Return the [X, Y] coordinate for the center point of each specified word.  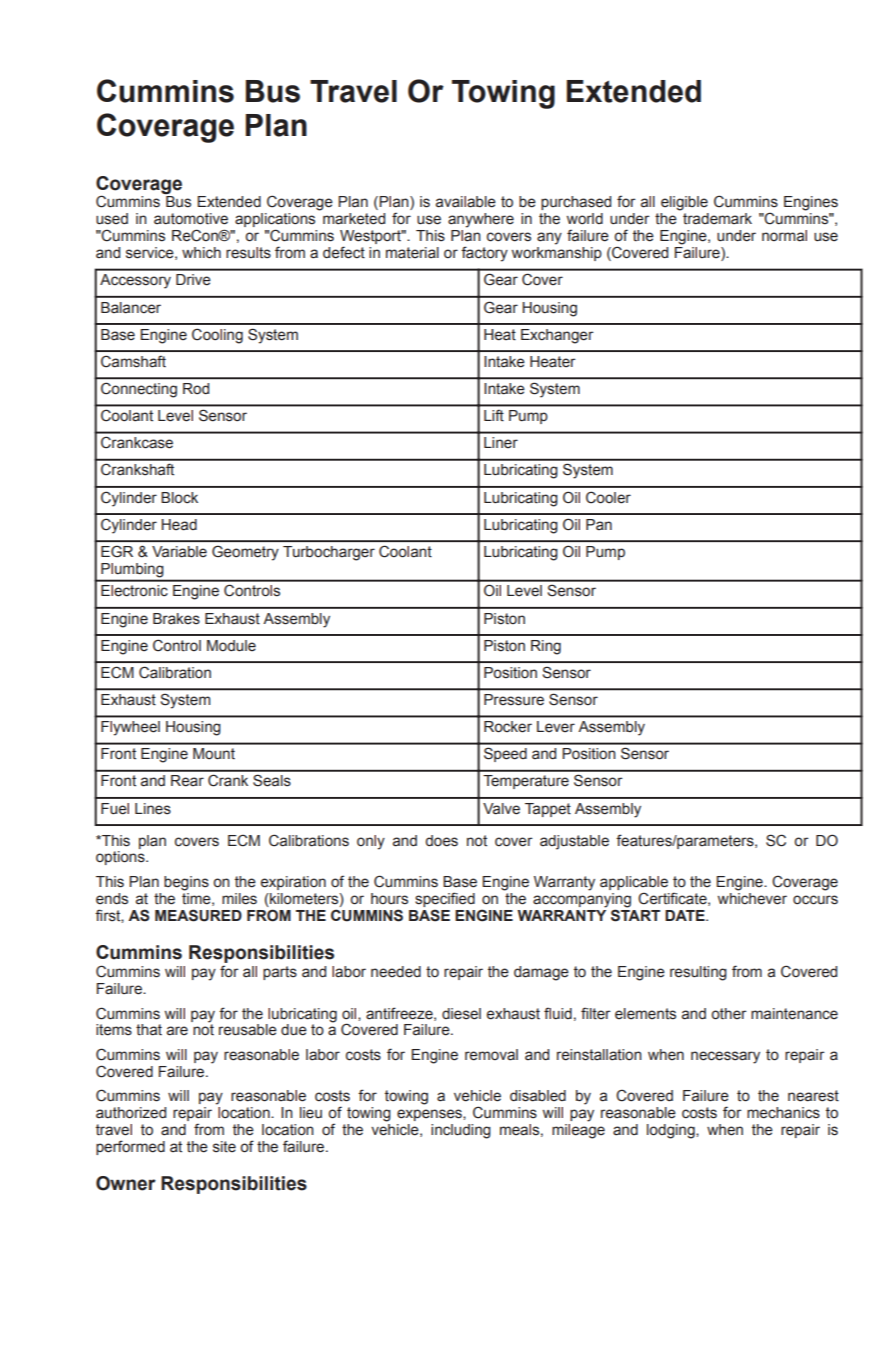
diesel [461, 1014]
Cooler [608, 497]
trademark [717, 219]
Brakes [176, 619]
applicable [634, 883]
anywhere [481, 220]
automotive [191, 219]
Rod [196, 388]
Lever [556, 727]
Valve [501, 809]
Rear [187, 781]
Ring [546, 647]
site [224, 1147]
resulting [698, 973]
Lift [493, 415]
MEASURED [198, 915]
